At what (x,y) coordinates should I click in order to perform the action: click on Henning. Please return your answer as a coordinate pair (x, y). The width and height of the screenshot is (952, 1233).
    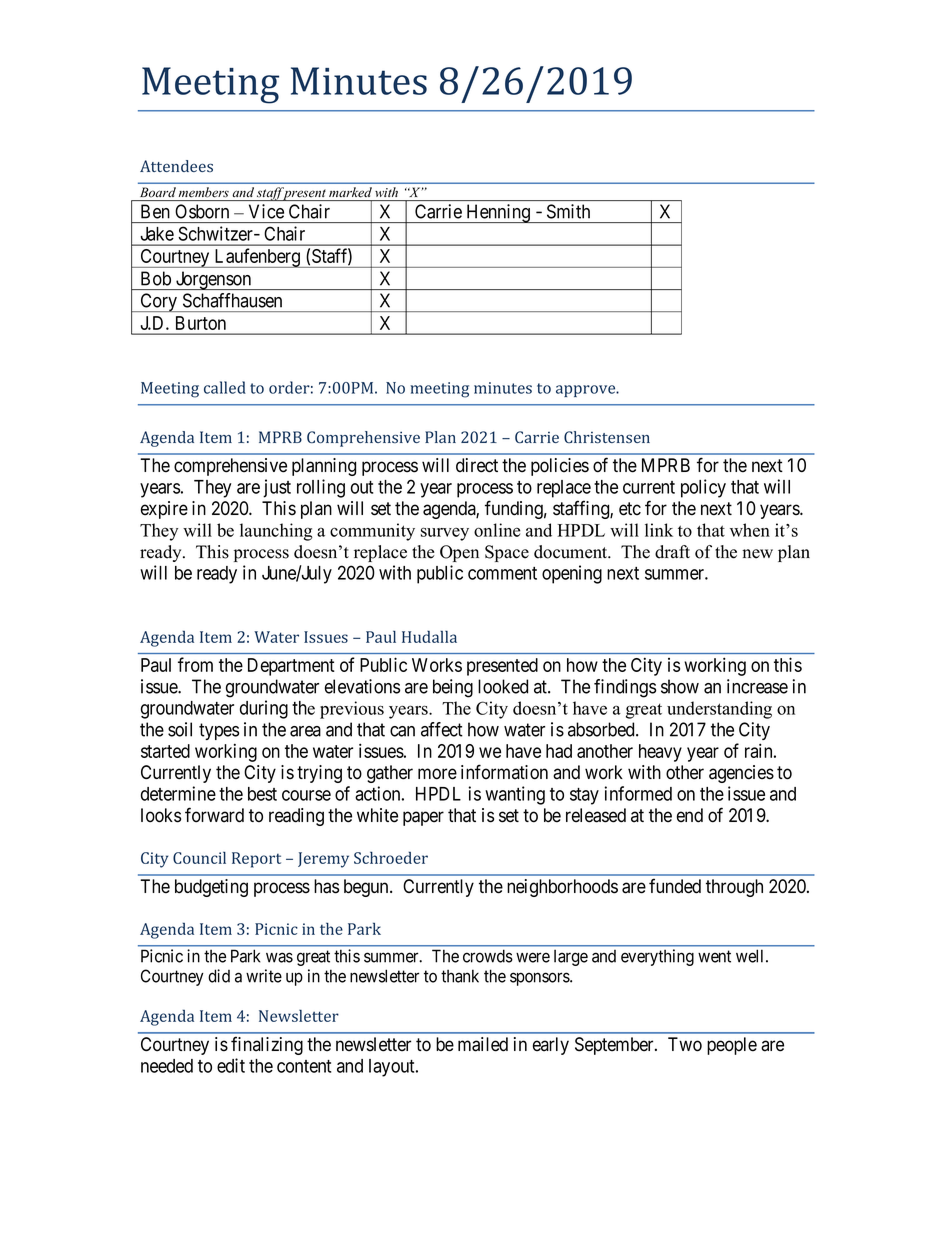
    Looking at the image, I should click on (498, 213).
